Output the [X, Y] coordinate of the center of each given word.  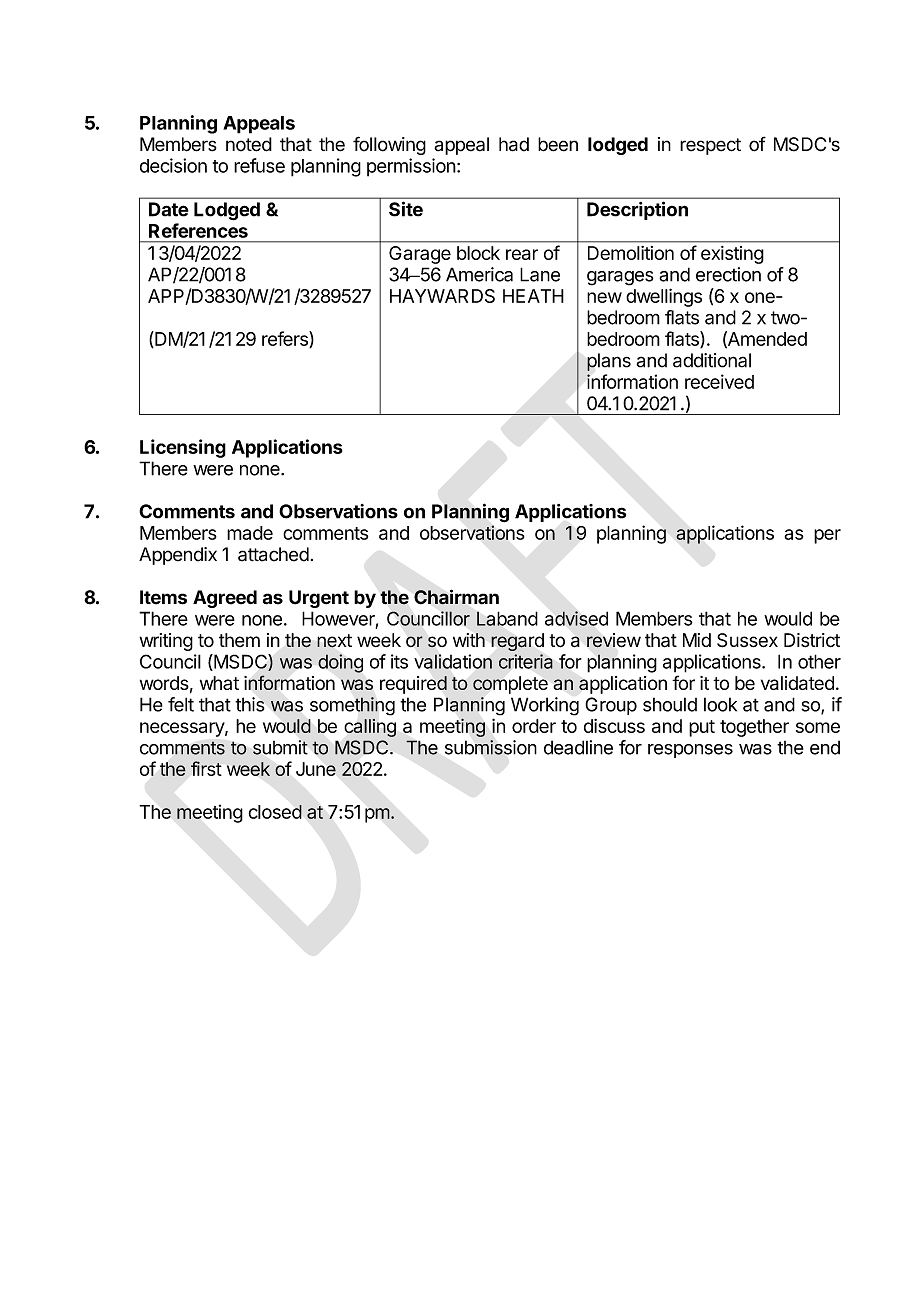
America [479, 274]
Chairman [456, 597]
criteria [526, 661]
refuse [259, 165]
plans [609, 362]
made [250, 533]
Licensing [183, 448]
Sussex [747, 640]
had [514, 144]
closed [275, 812]
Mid [697, 640]
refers [286, 339]
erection [728, 274]
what [219, 683]
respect [710, 146]
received [719, 381]
